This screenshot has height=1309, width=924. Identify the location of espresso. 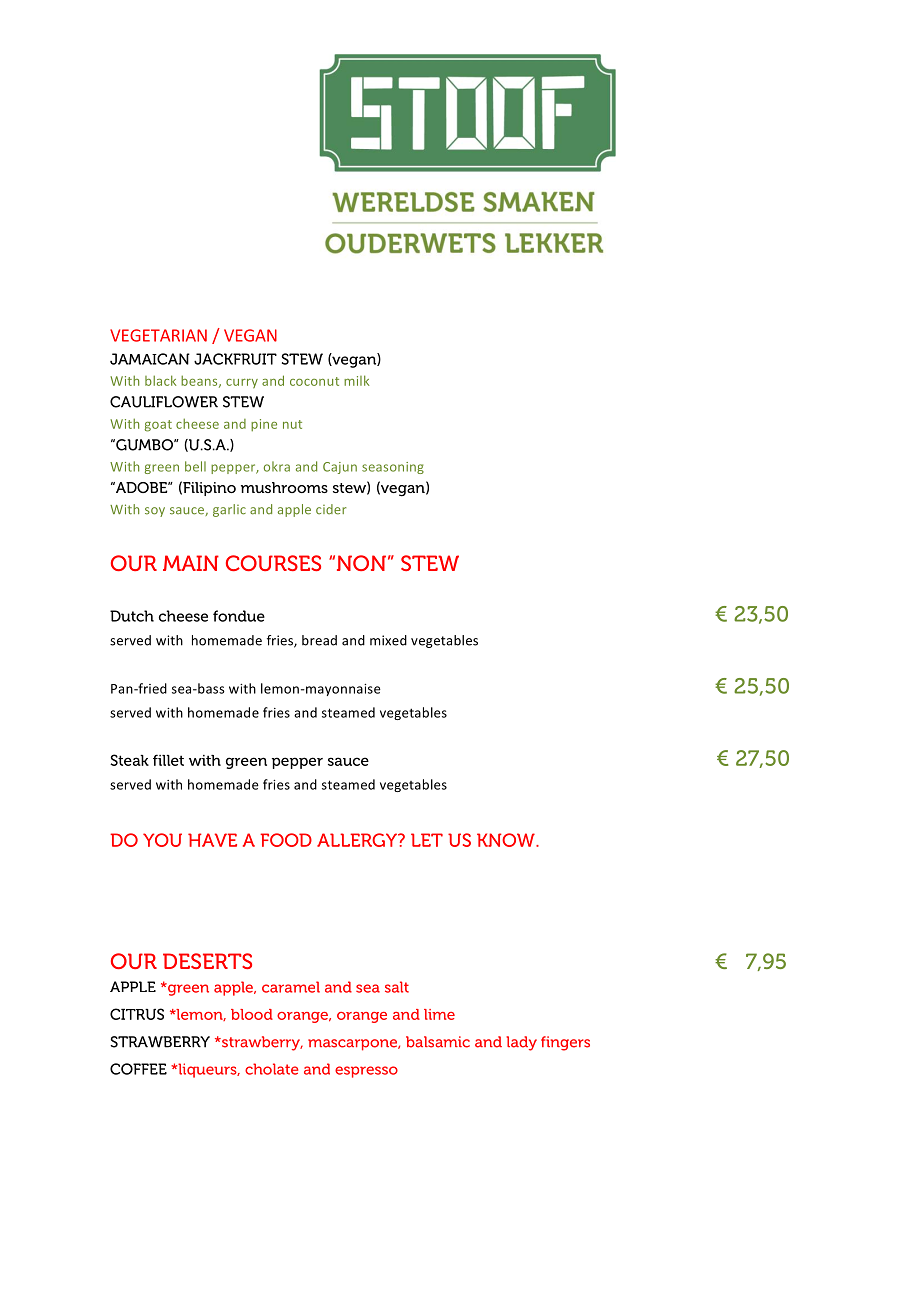
(366, 1072).
